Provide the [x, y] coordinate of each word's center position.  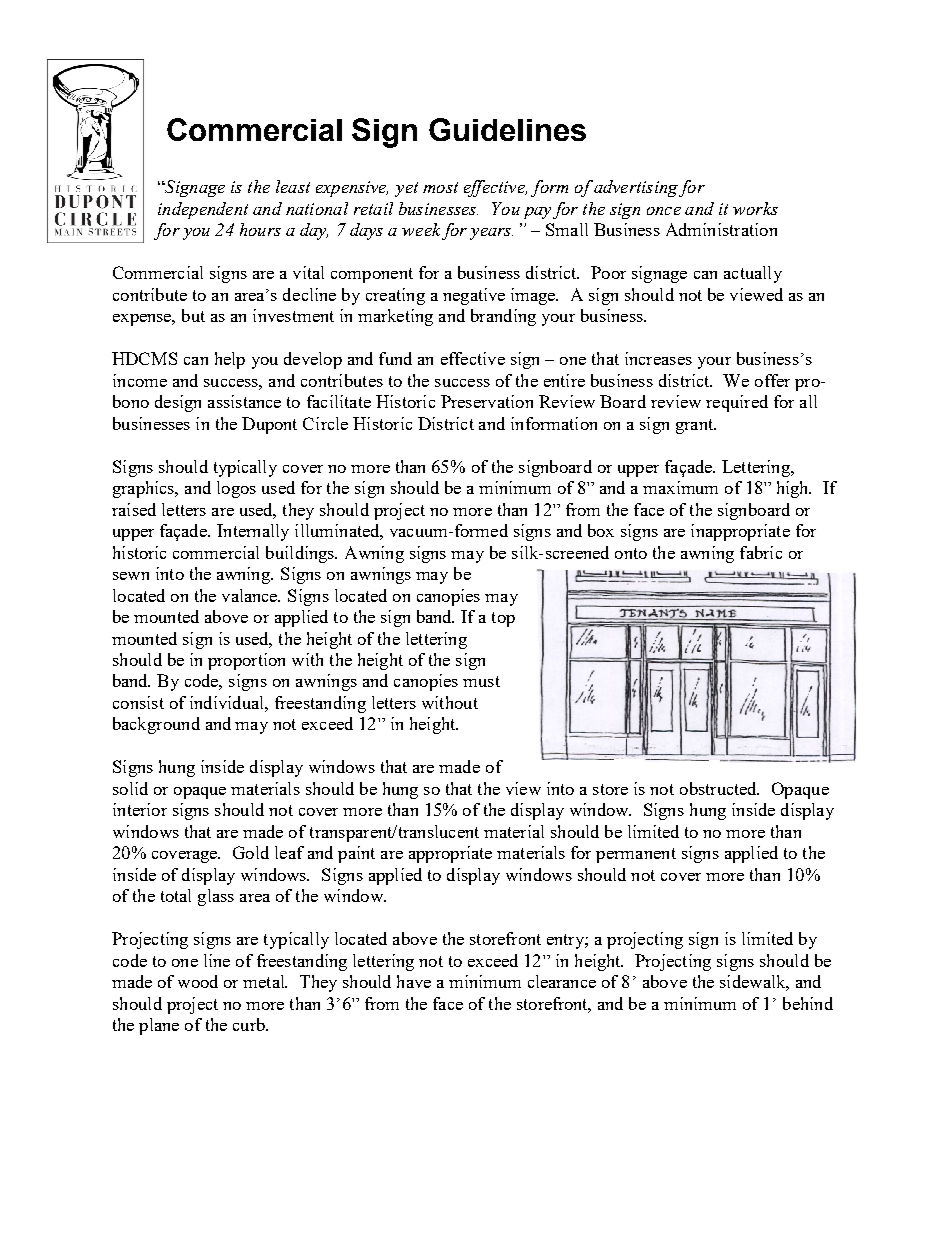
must [481, 681]
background [156, 725]
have [414, 981]
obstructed [719, 788]
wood [198, 981]
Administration [721, 229]
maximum [680, 487]
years [491, 234]
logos [236, 489]
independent [203, 210]
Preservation [487, 401]
